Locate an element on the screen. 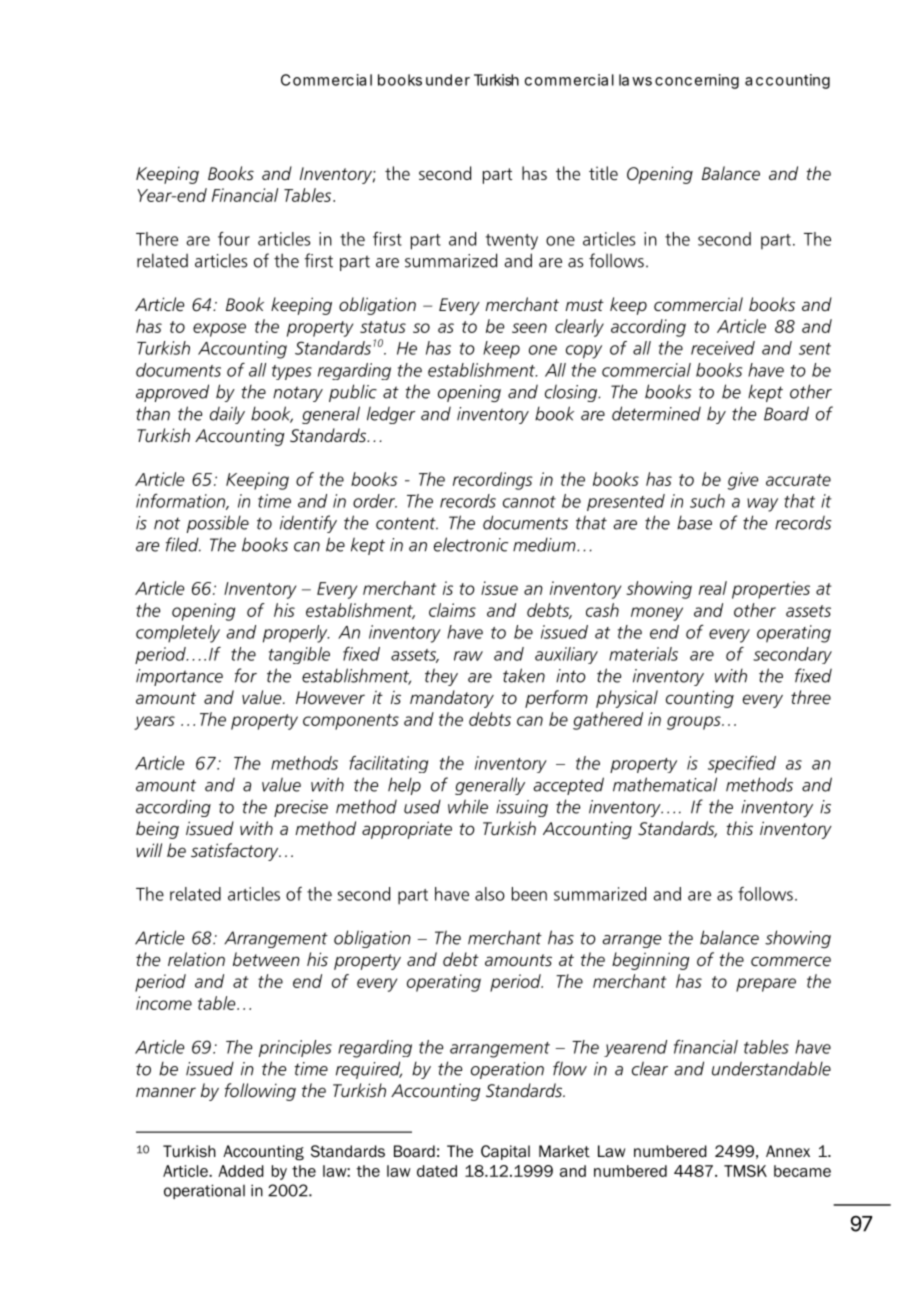 The height and width of the screenshot is (1304, 924). Annex is located at coordinates (788, 1151).
